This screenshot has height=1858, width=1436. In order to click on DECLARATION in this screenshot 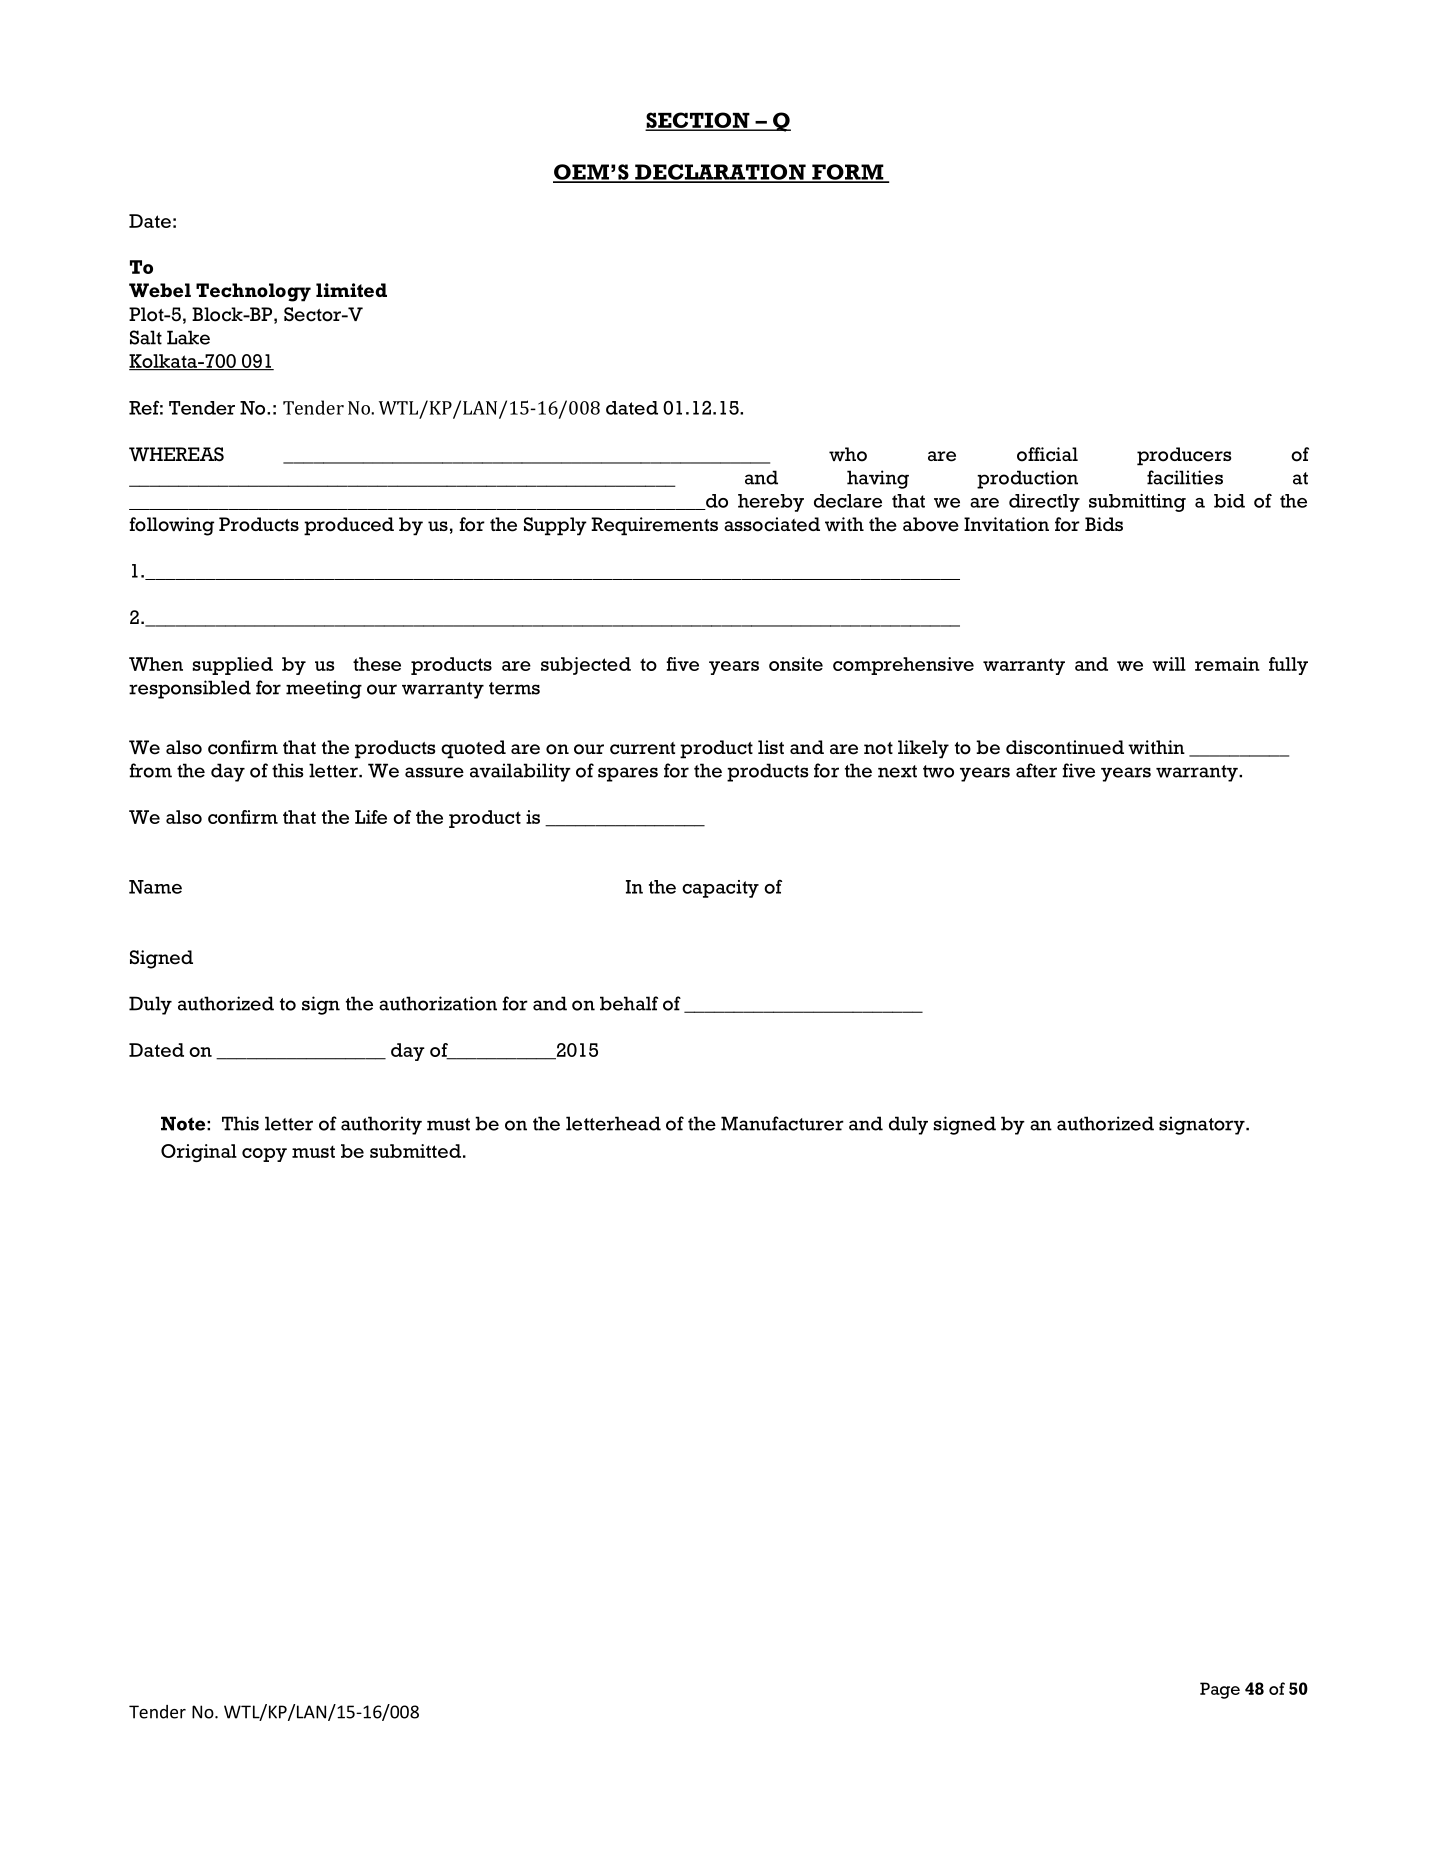, I will do `click(720, 173)`.
